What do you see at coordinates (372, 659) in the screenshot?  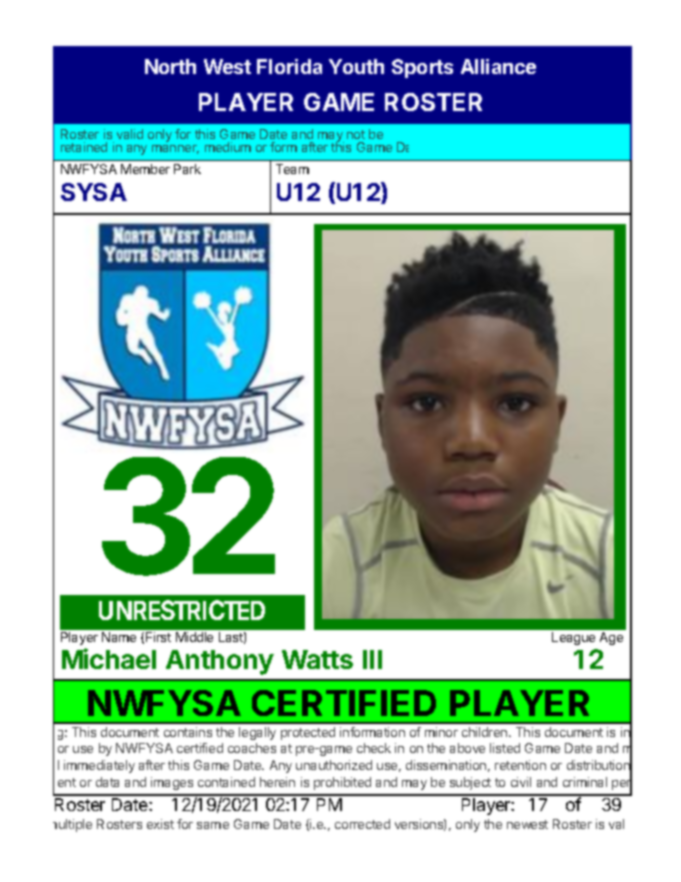 I see `III` at bounding box center [372, 659].
